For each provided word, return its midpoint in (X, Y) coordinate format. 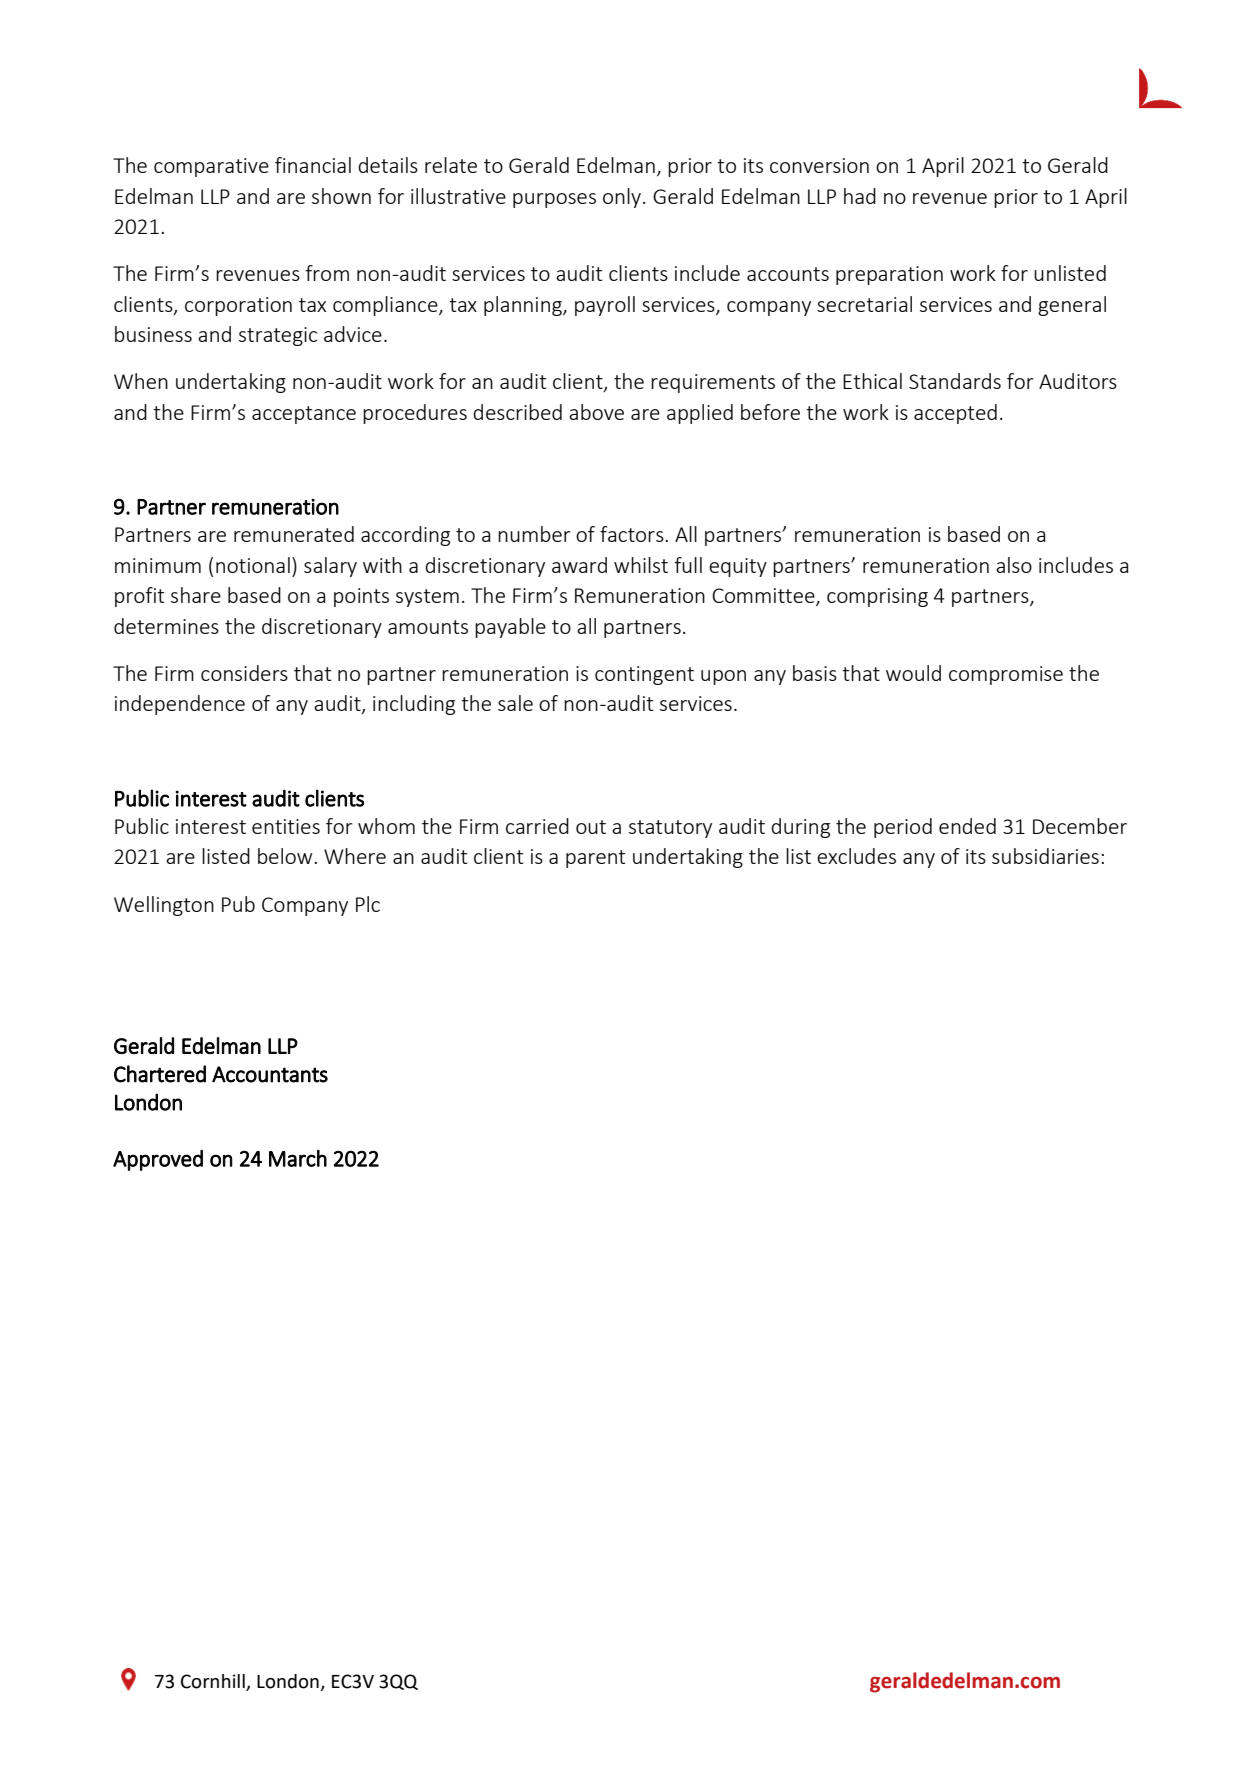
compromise (1006, 675)
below (285, 856)
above (596, 412)
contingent (644, 675)
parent (596, 859)
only (623, 198)
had (860, 196)
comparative (211, 167)
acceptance (304, 415)
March (298, 1158)
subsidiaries (1045, 856)
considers (244, 673)
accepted (955, 414)
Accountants (270, 1074)
